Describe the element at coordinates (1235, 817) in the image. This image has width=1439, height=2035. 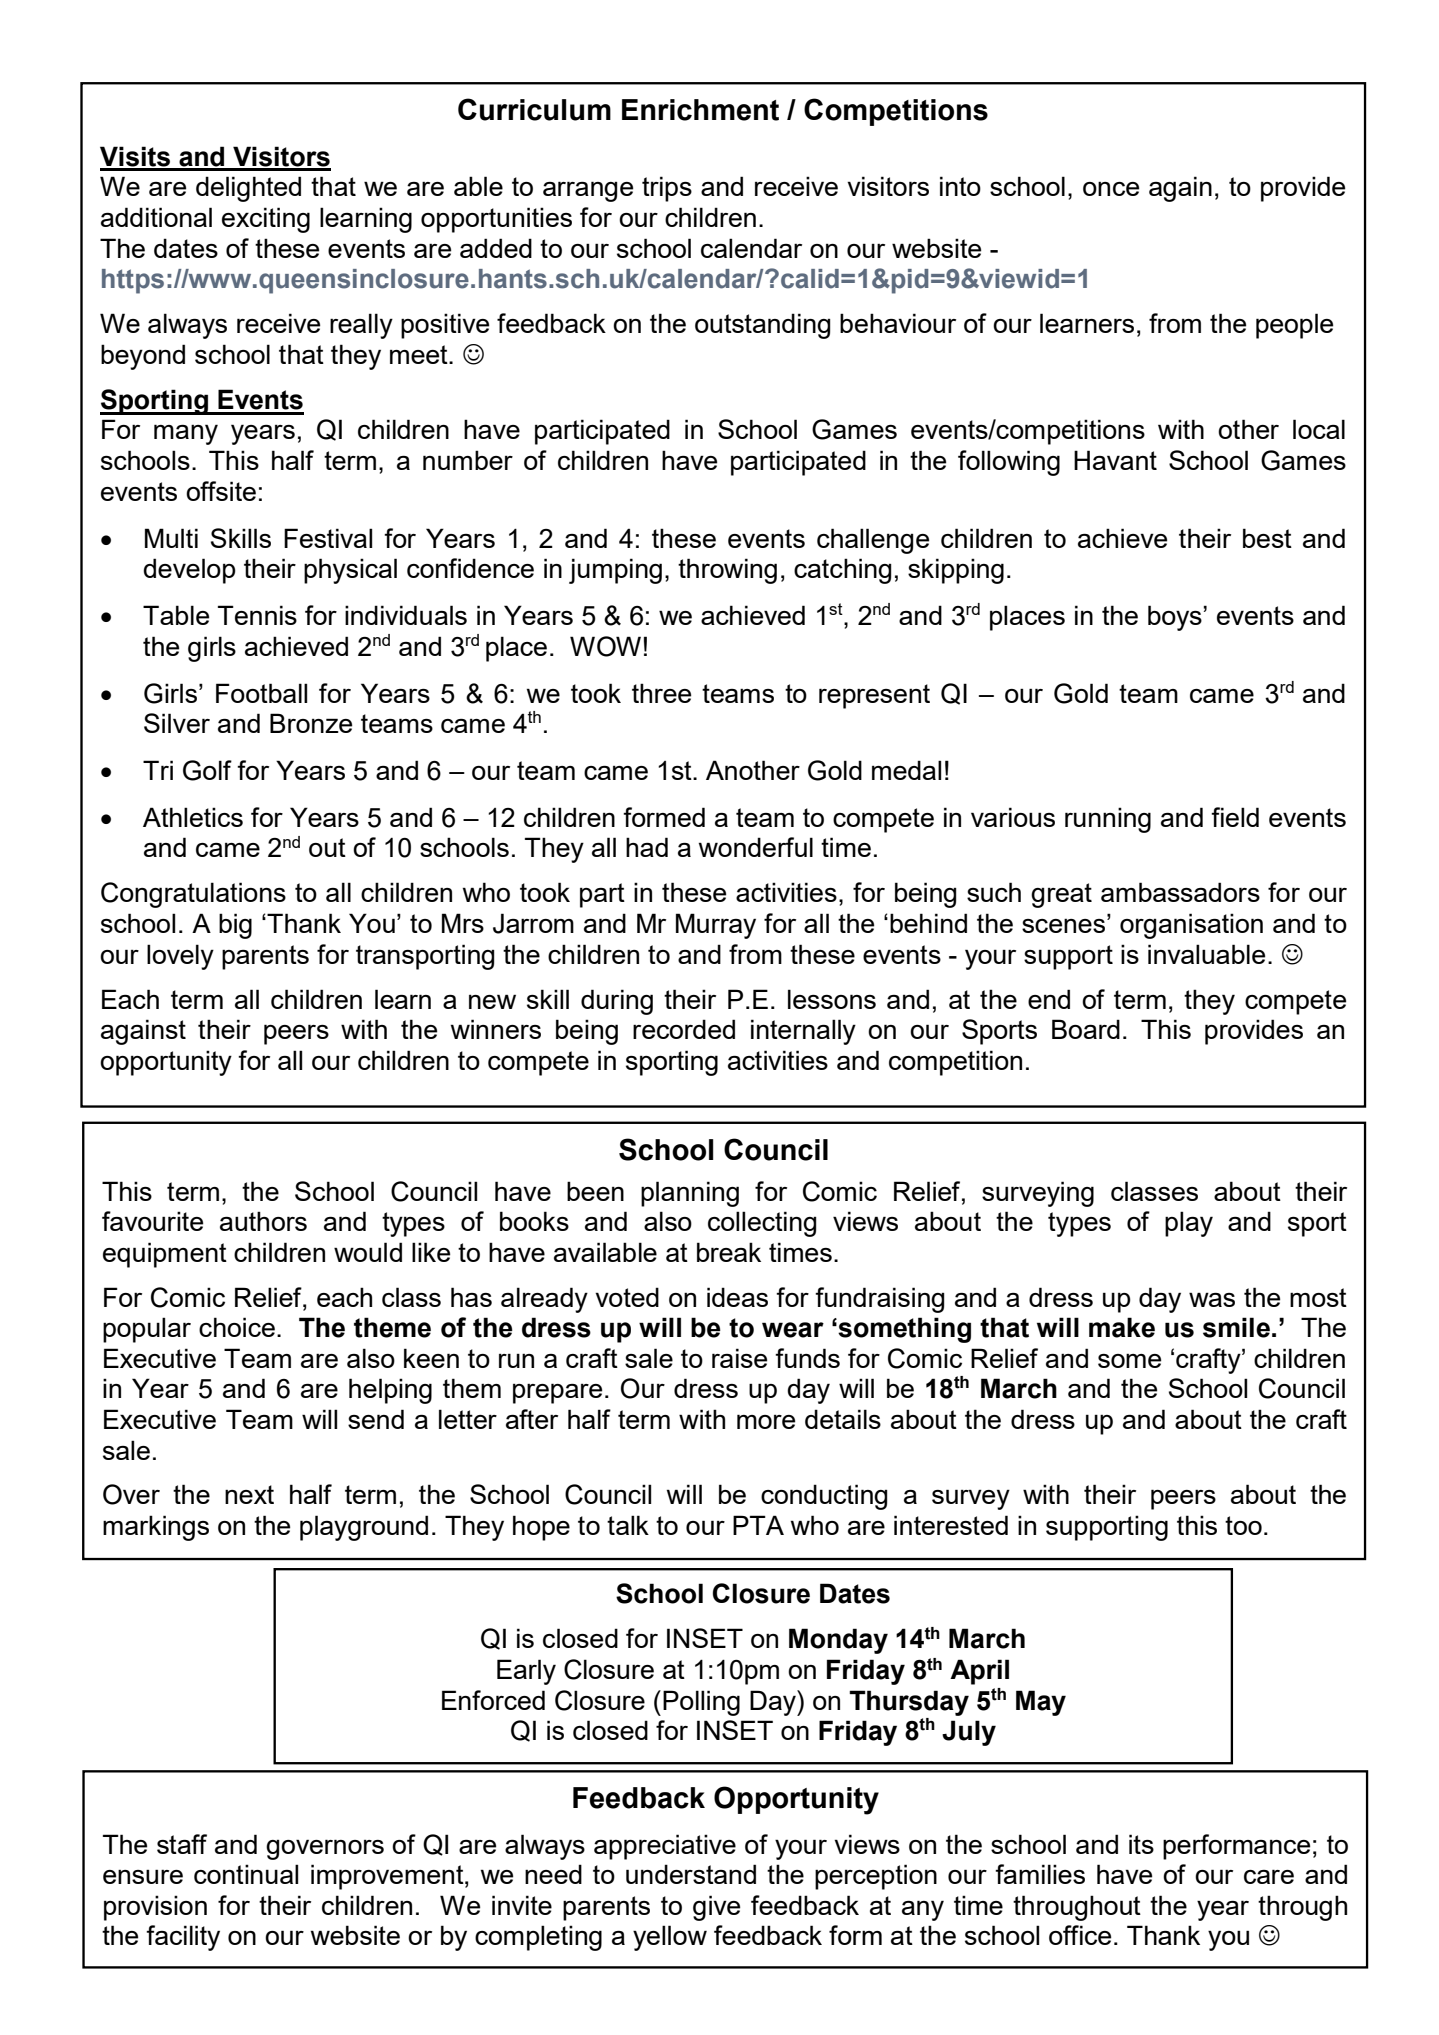
I see `field` at that location.
